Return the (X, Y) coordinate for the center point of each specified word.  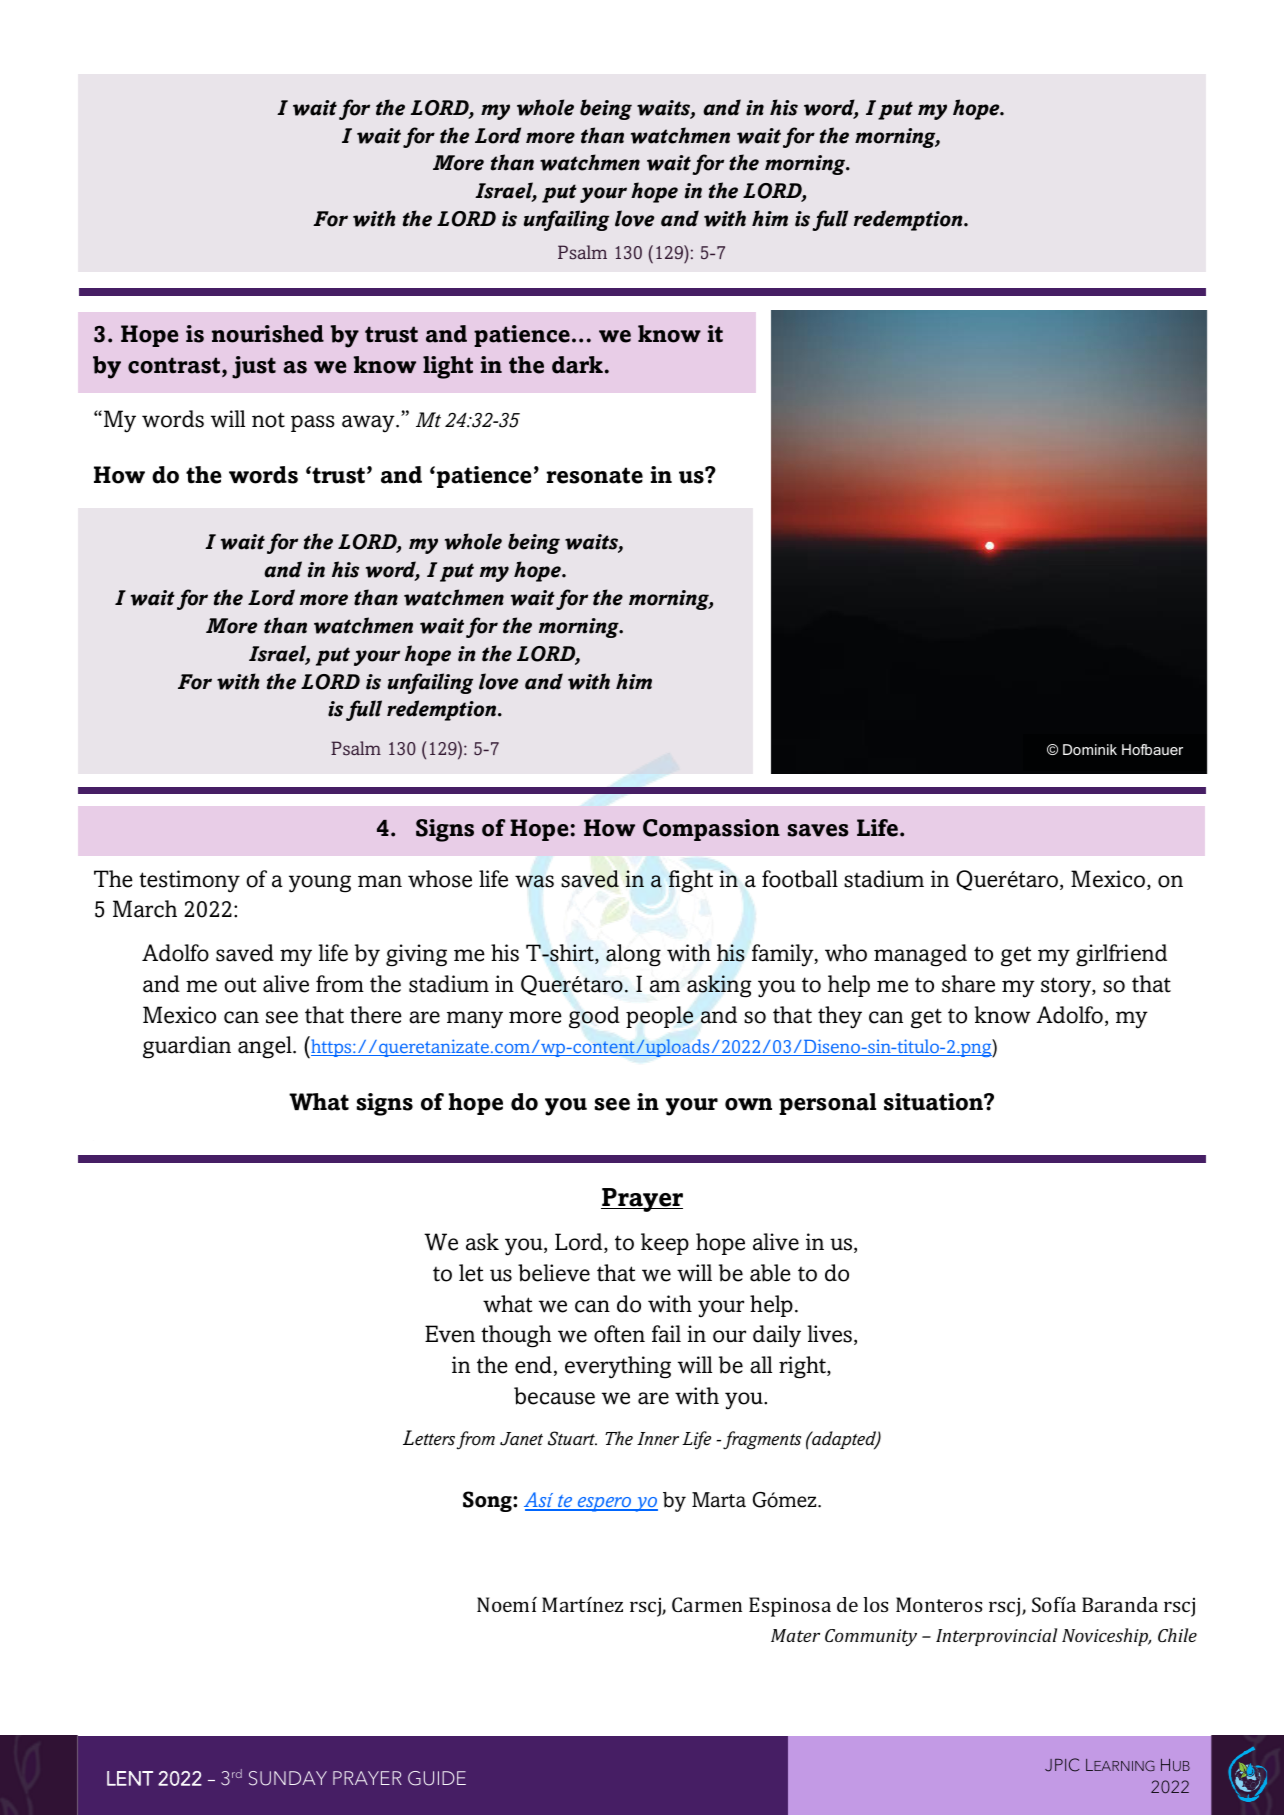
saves (818, 830)
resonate (594, 475)
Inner (658, 1439)
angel (266, 1047)
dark (577, 365)
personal (827, 1104)
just (254, 367)
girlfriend (1121, 955)
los (875, 1604)
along (633, 955)
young (320, 884)
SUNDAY (288, 1778)
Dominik (1090, 749)
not (268, 420)
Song (488, 1501)
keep (665, 1244)
